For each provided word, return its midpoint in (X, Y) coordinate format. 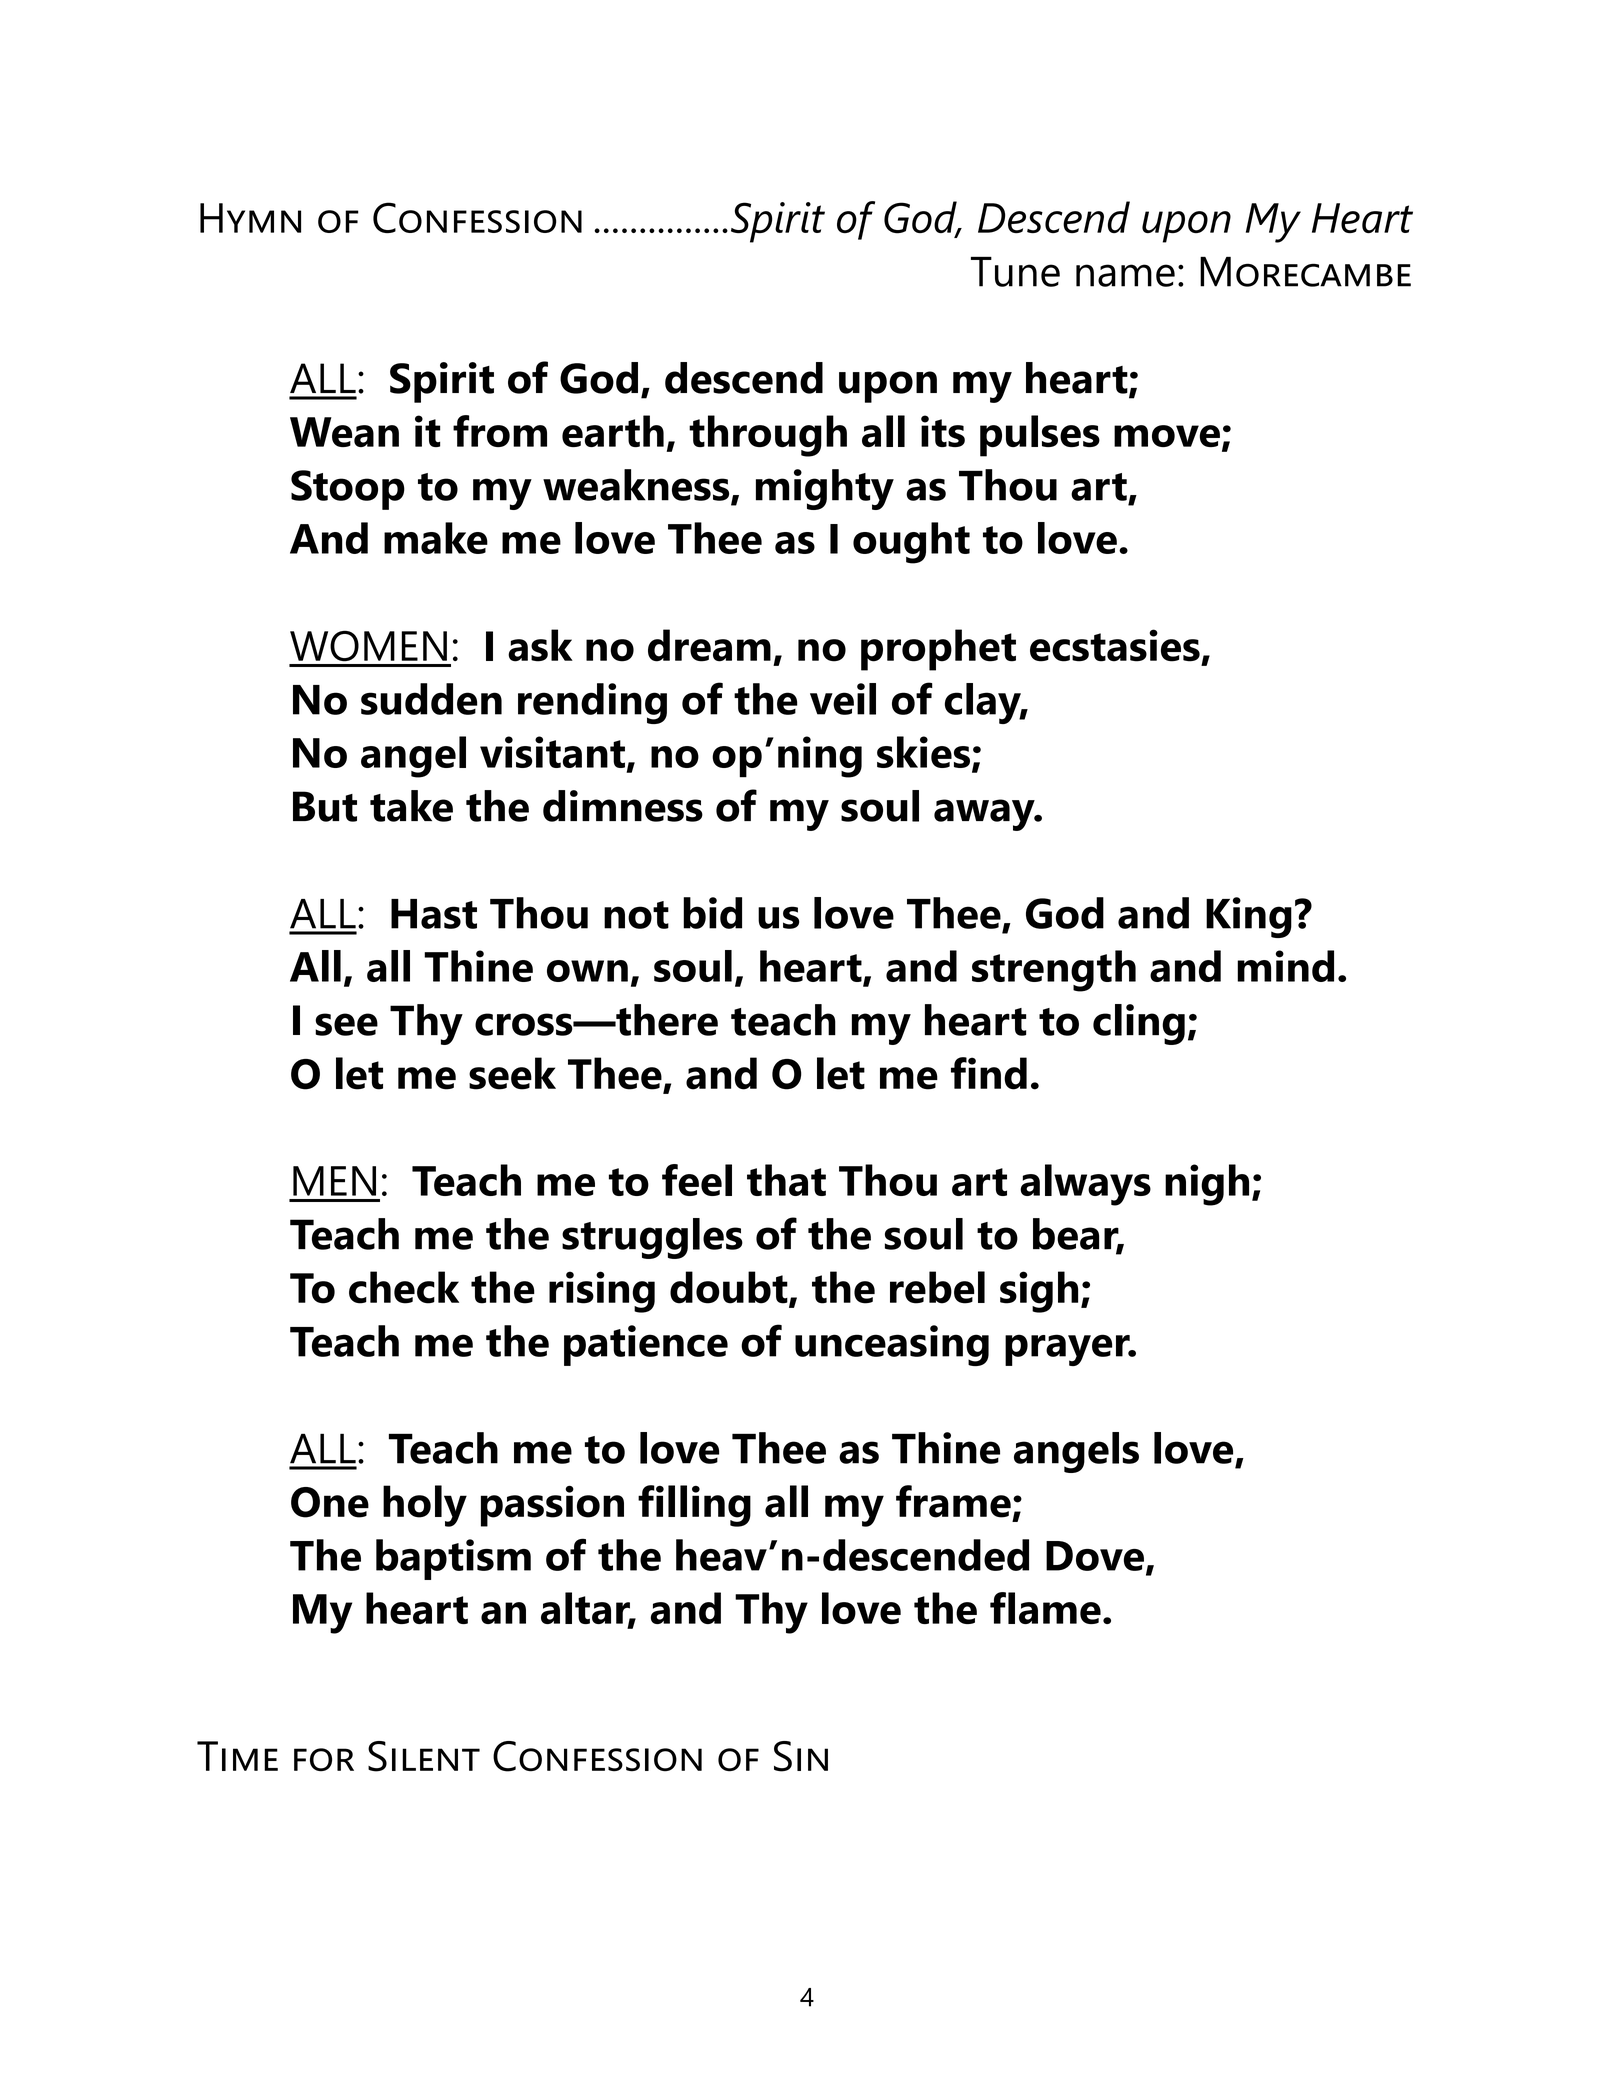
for (324, 1760)
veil (843, 699)
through (768, 436)
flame (1045, 1608)
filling (694, 1506)
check (404, 1287)
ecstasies (1115, 645)
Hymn (250, 218)
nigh (1207, 1185)
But (325, 806)
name (1125, 275)
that (786, 1180)
